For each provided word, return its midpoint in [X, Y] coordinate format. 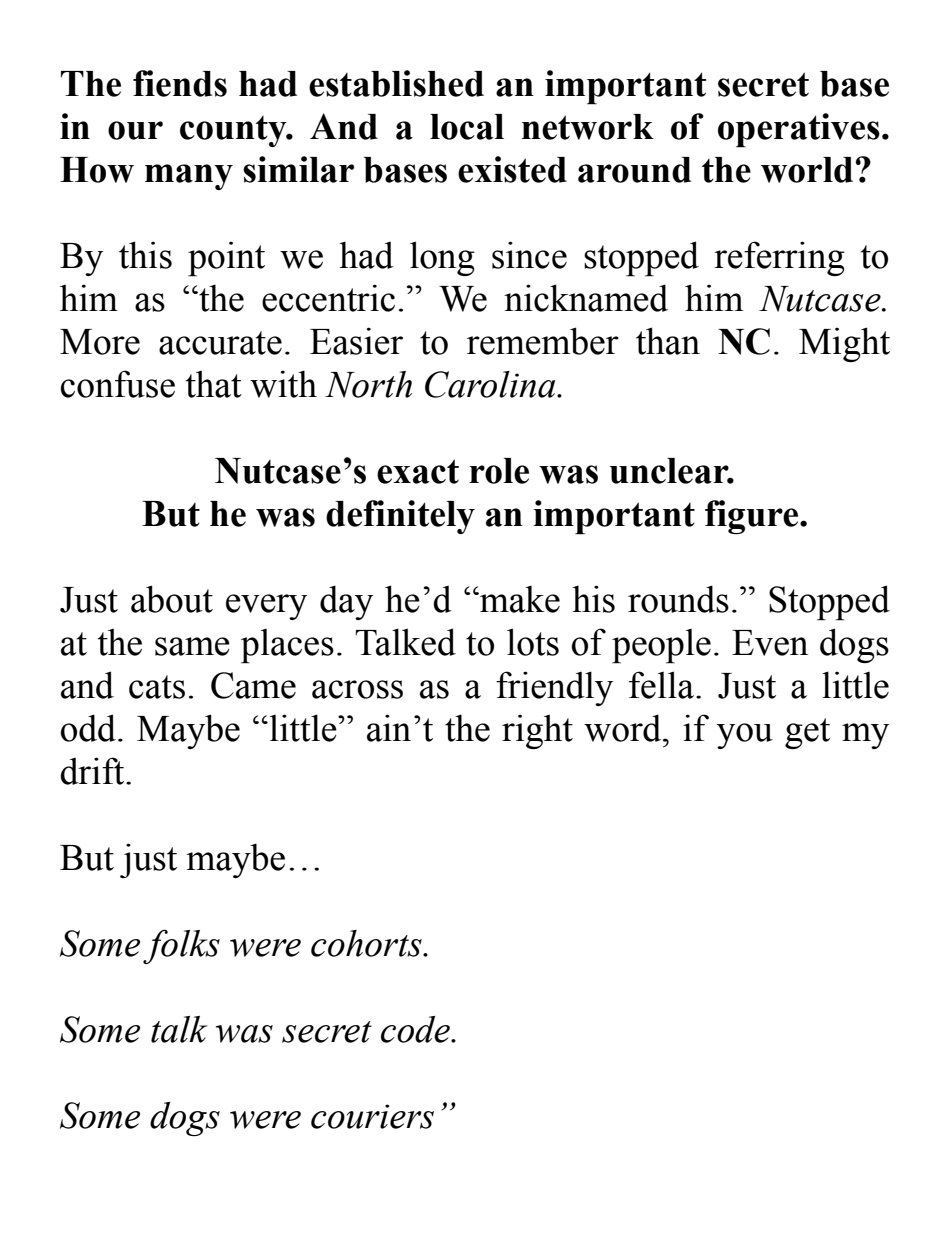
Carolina [491, 384]
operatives [799, 130]
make [519, 599]
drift [93, 771]
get [807, 733]
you [745, 736]
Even [770, 643]
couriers [372, 1116]
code [416, 1029]
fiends [180, 83]
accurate [220, 343]
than [668, 341]
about [172, 599]
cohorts [367, 943]
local [467, 127]
